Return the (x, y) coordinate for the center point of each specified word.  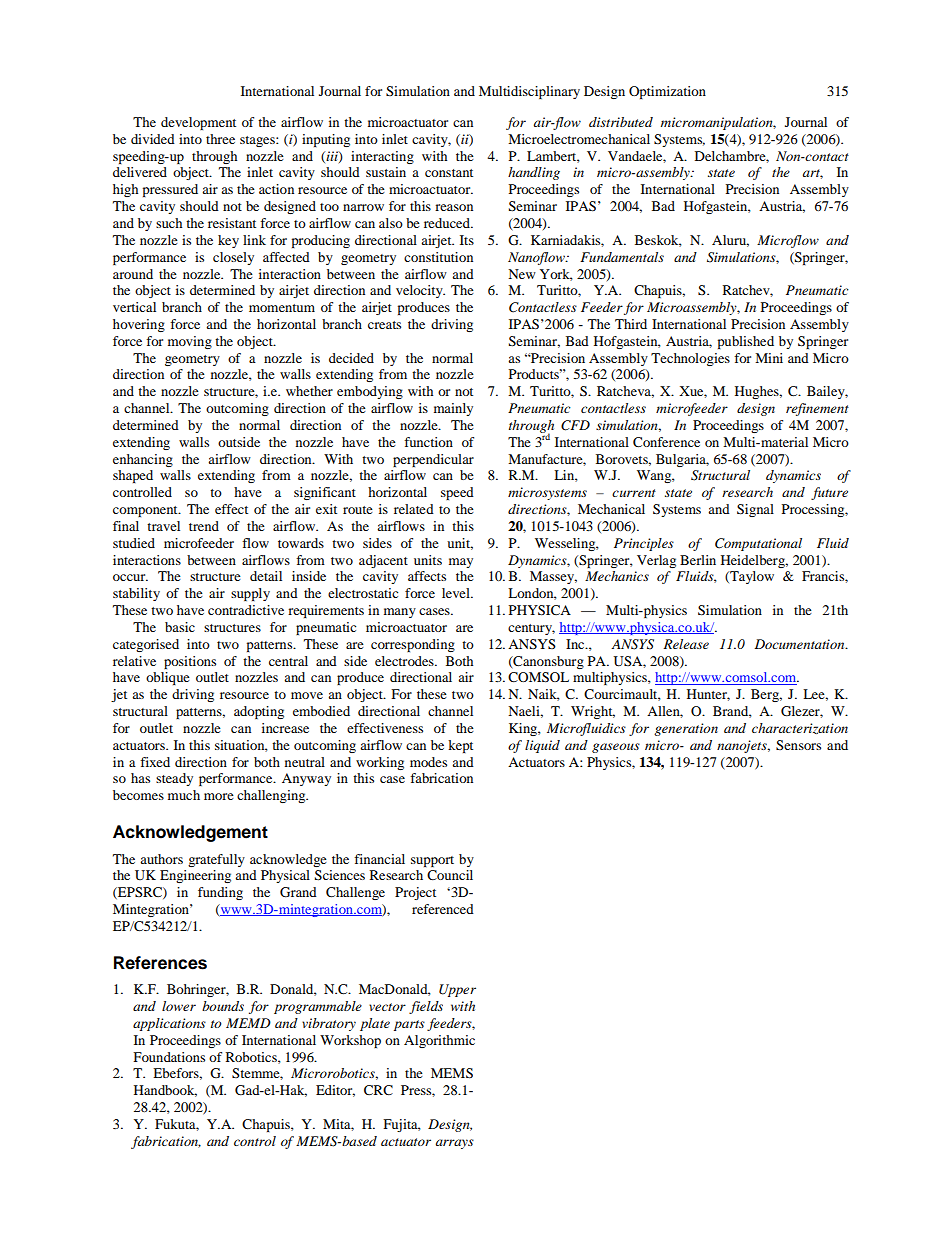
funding (220, 893)
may (461, 563)
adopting (259, 712)
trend (204, 526)
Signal (755, 510)
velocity (420, 291)
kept (460, 746)
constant (449, 173)
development (198, 123)
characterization (800, 728)
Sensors (798, 745)
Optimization (667, 92)
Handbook (165, 1091)
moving (190, 342)
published (746, 342)
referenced (443, 909)
